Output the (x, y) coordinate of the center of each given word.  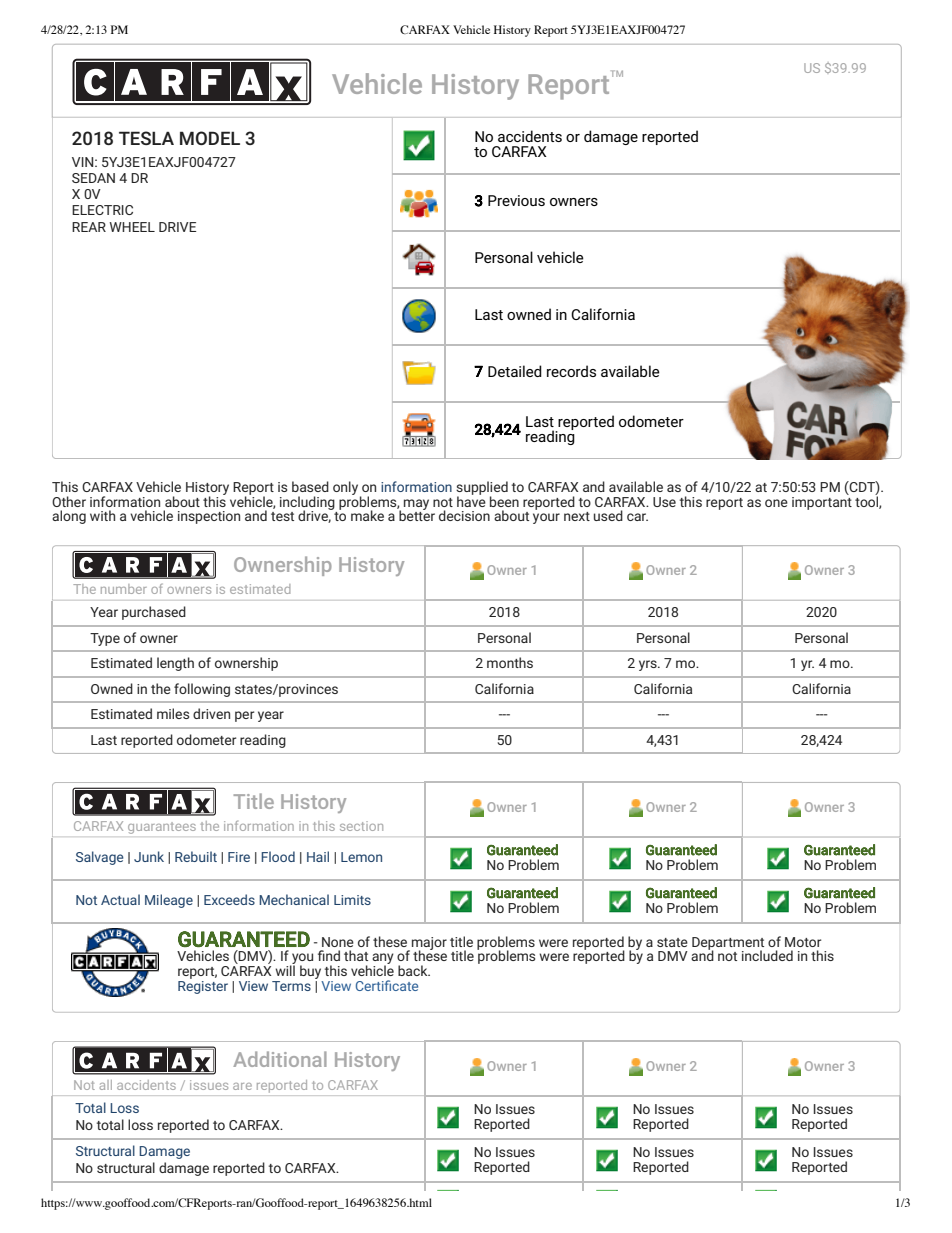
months (510, 662)
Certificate (387, 985)
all (106, 1085)
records (571, 371)
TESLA (146, 138)
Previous (516, 200)
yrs (649, 665)
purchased (154, 613)
